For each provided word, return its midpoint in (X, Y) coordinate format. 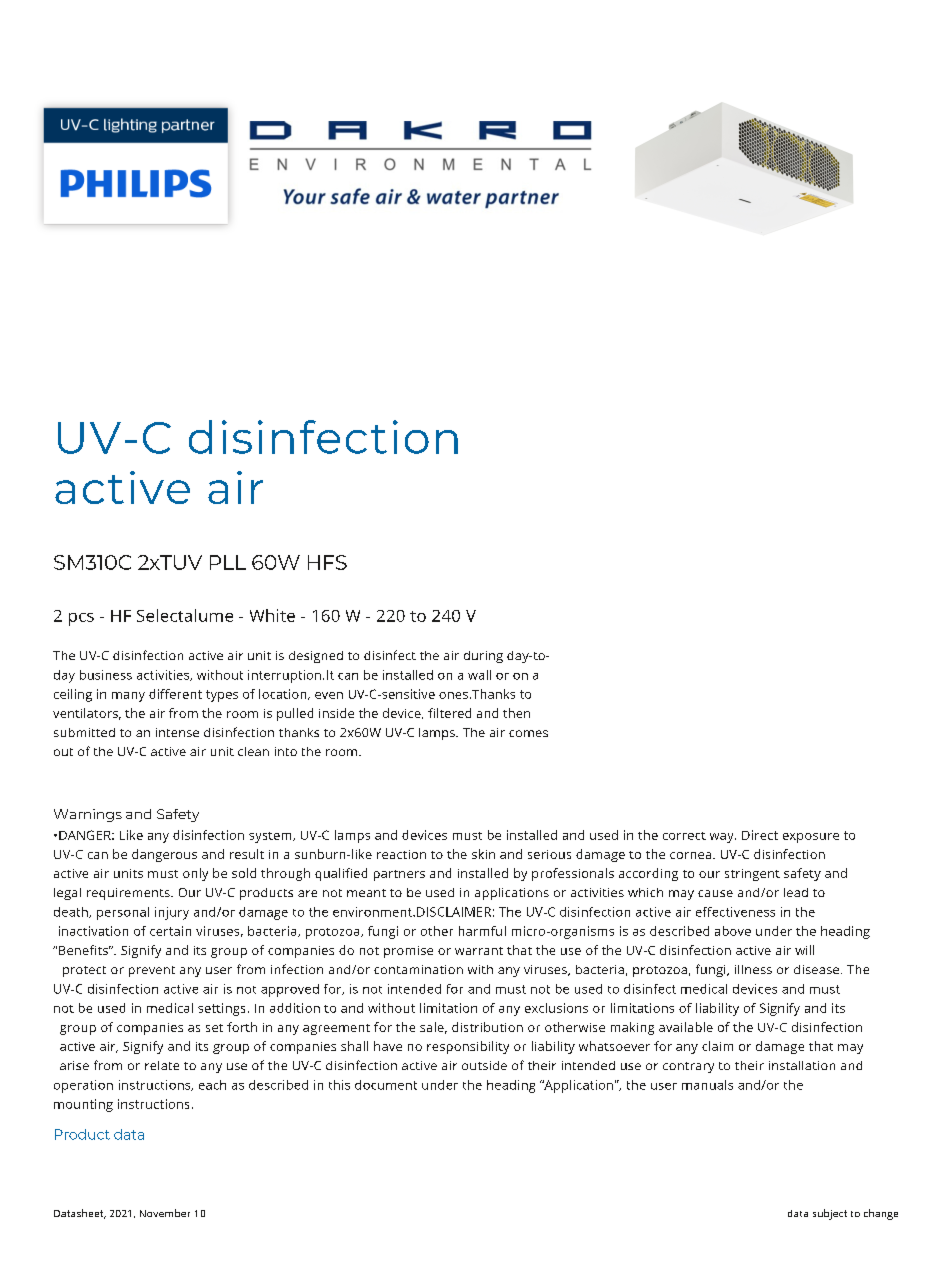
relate (162, 1065)
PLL (228, 562)
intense (177, 732)
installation (802, 1065)
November (165, 1213)
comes (528, 733)
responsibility (468, 1047)
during (483, 657)
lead (796, 892)
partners (399, 875)
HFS (327, 562)
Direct (760, 835)
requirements (129, 894)
